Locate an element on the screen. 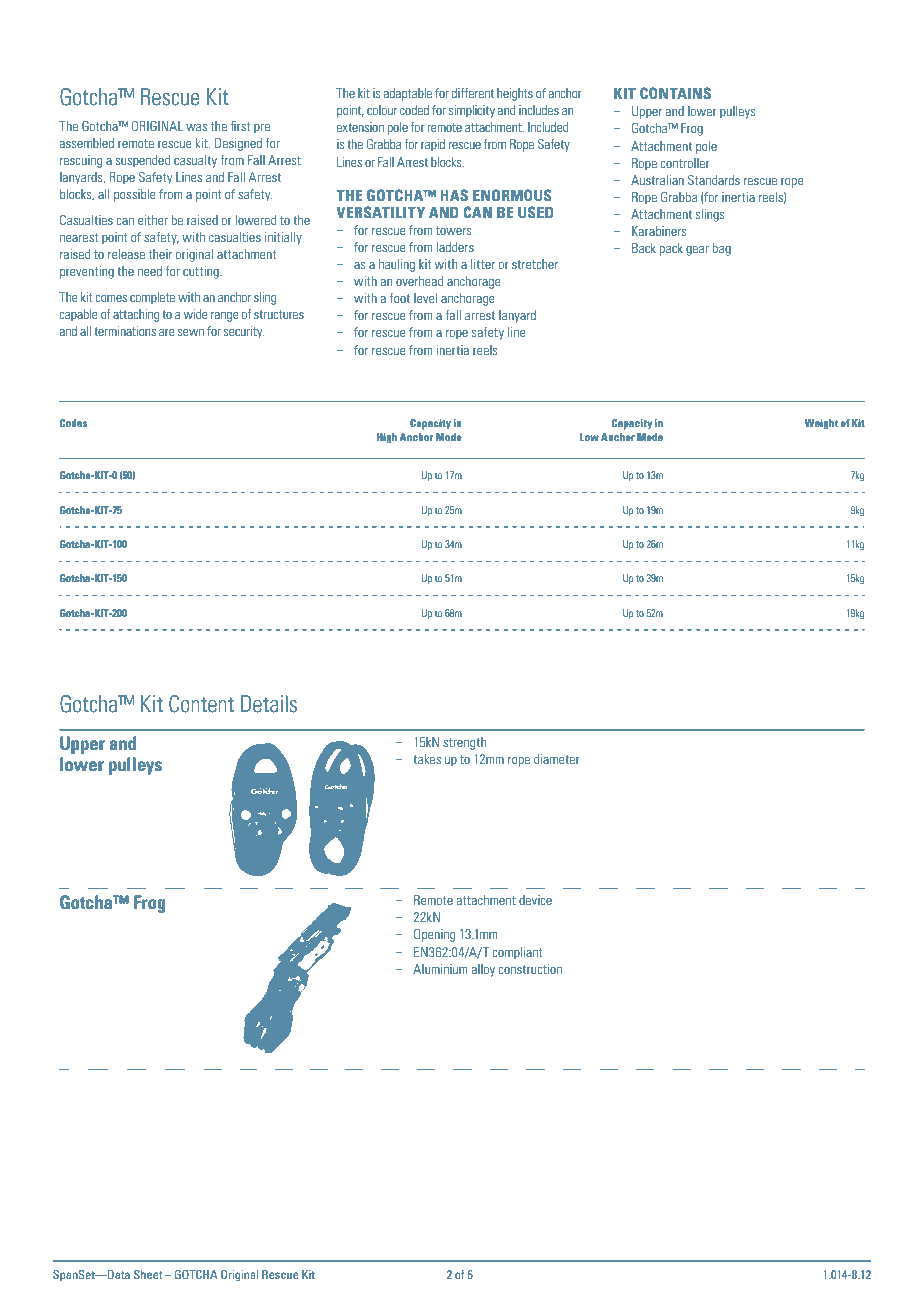 The height and width of the screenshot is (1308, 924). controller is located at coordinates (685, 163).
